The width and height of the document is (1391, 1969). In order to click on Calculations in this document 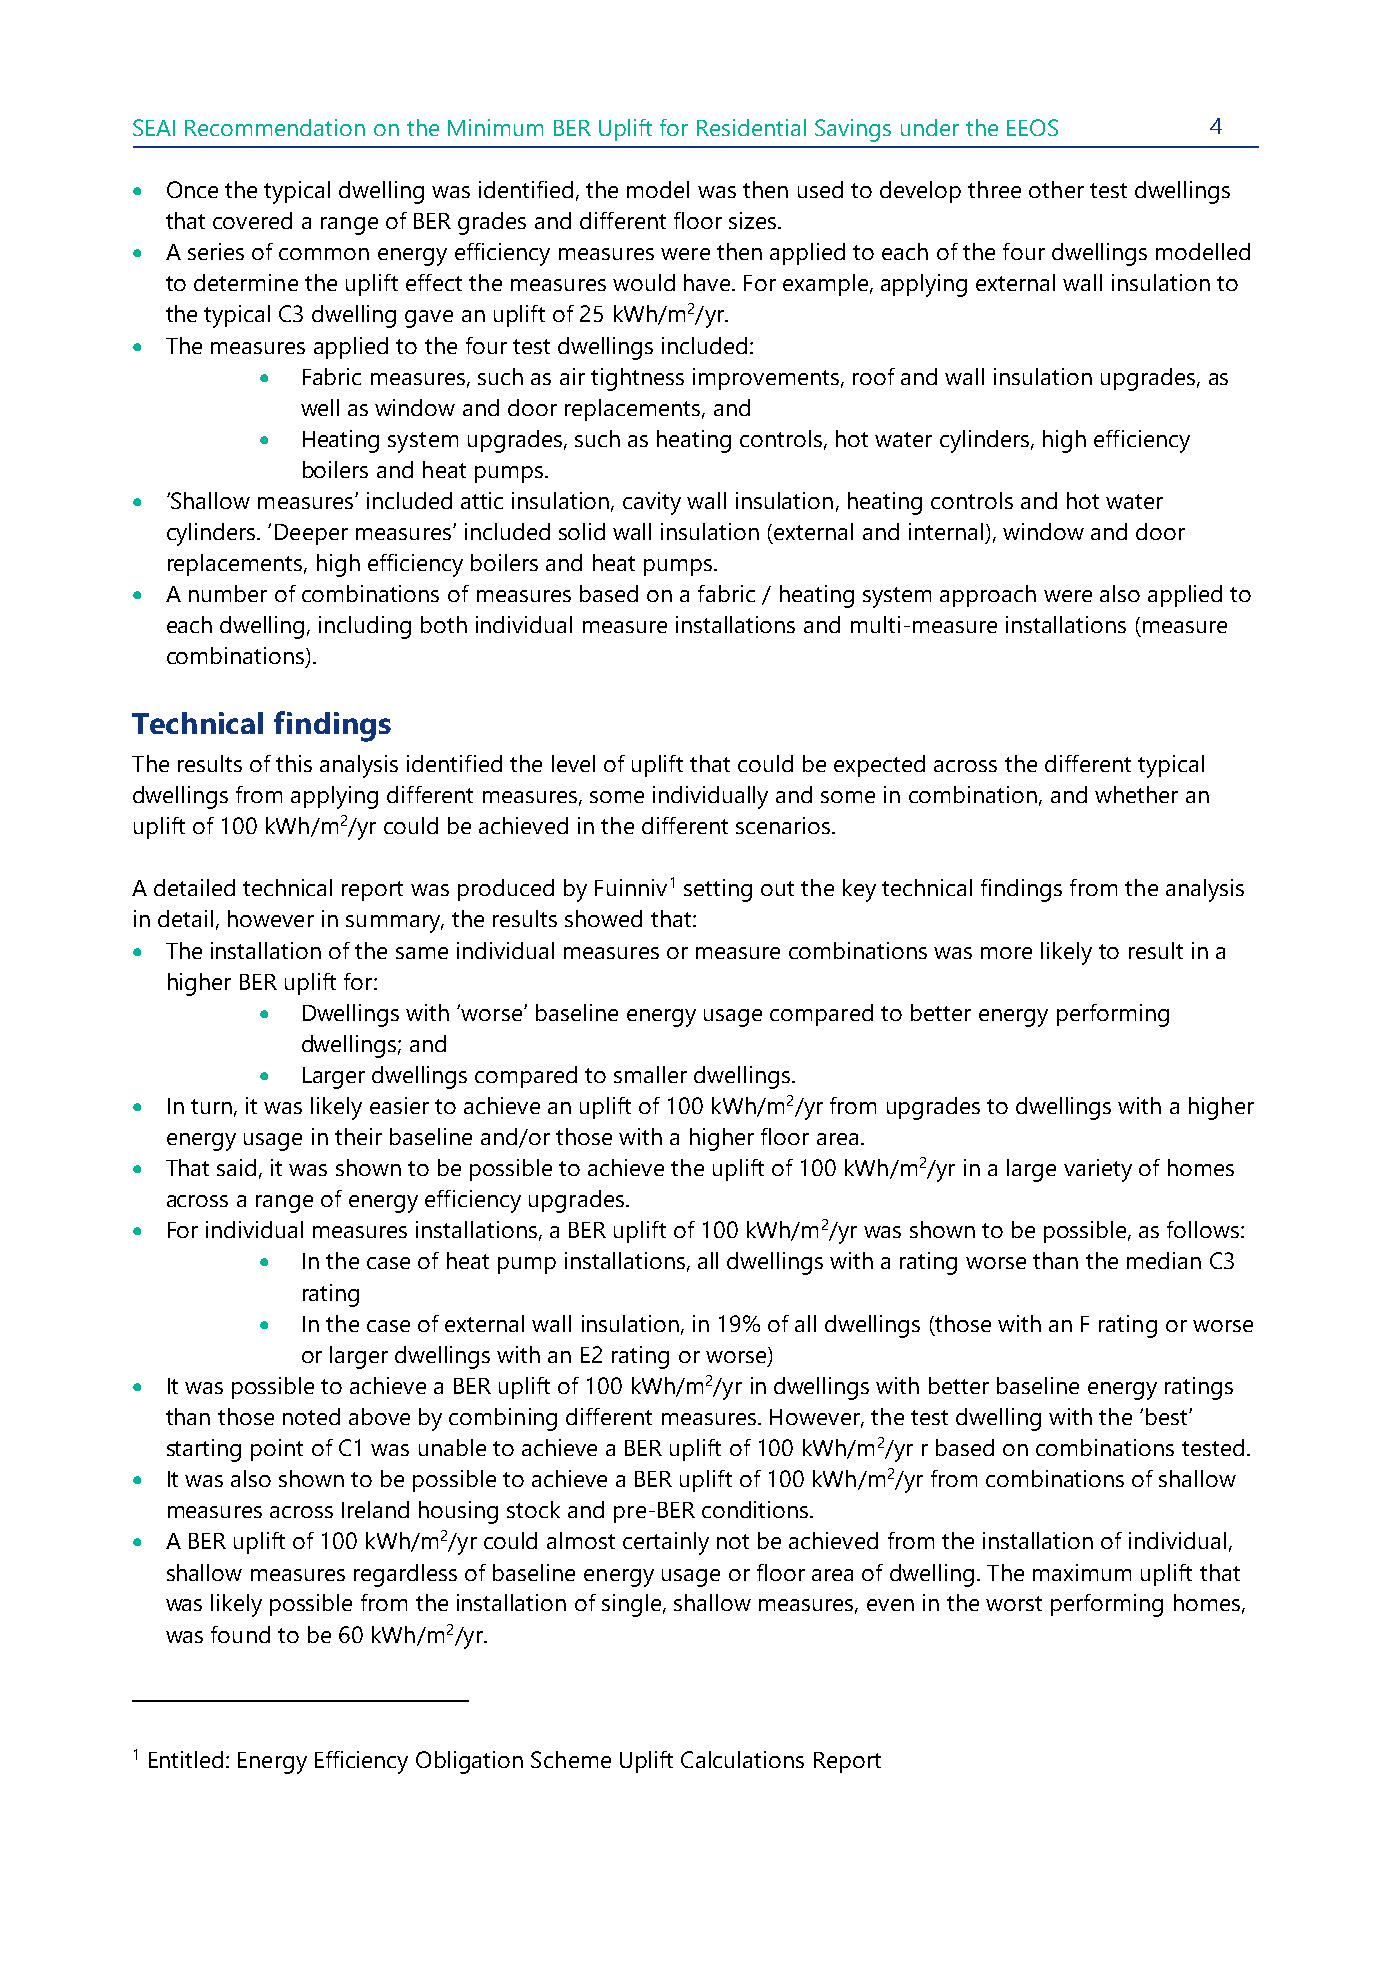, I will do `click(742, 1759)`.
